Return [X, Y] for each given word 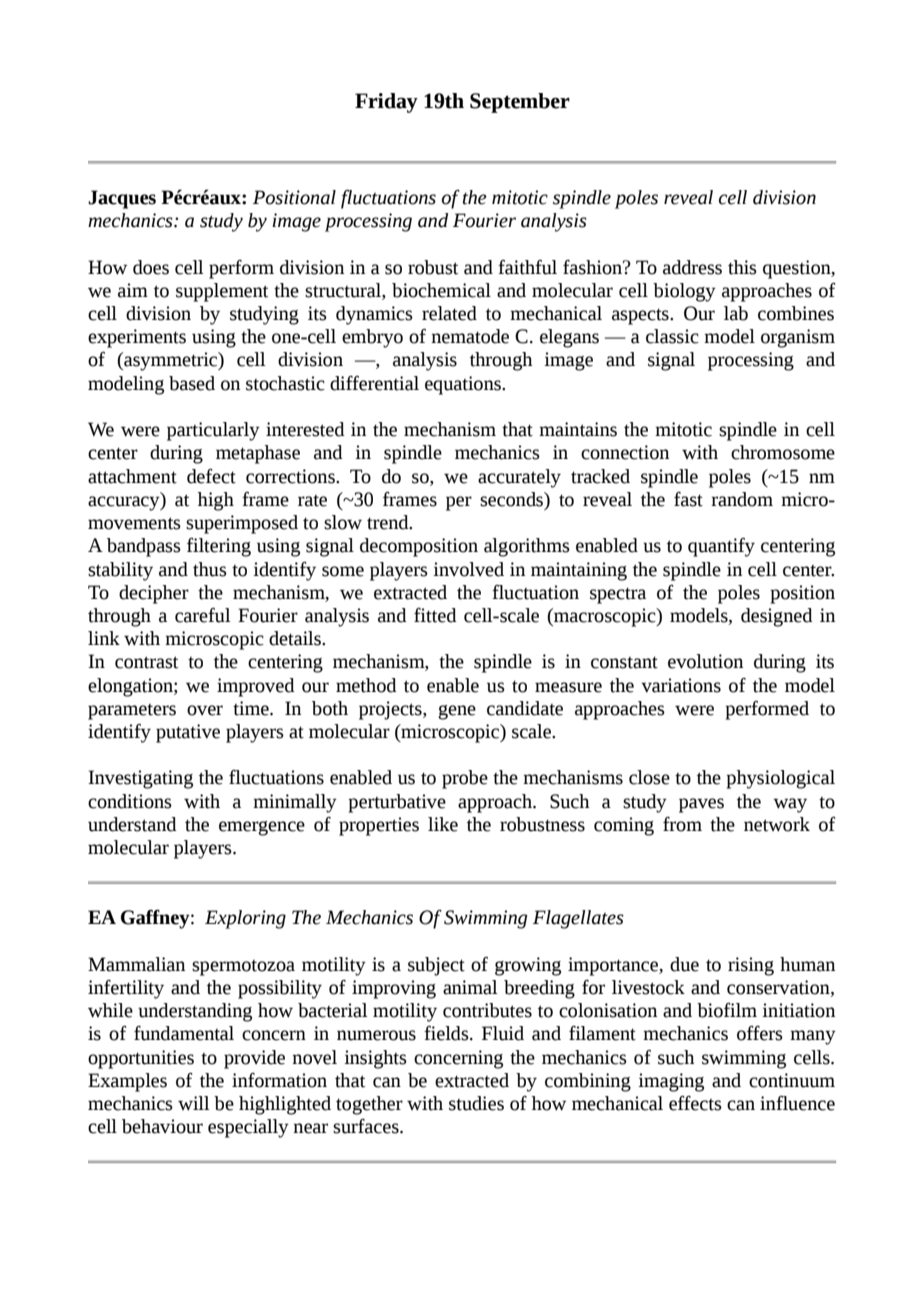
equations [464, 385]
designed [776, 617]
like [443, 824]
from [682, 824]
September [520, 103]
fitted [435, 615]
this [742, 267]
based [192, 383]
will [194, 1103]
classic [672, 336]
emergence [262, 828]
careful [203, 615]
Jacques [122, 199]
